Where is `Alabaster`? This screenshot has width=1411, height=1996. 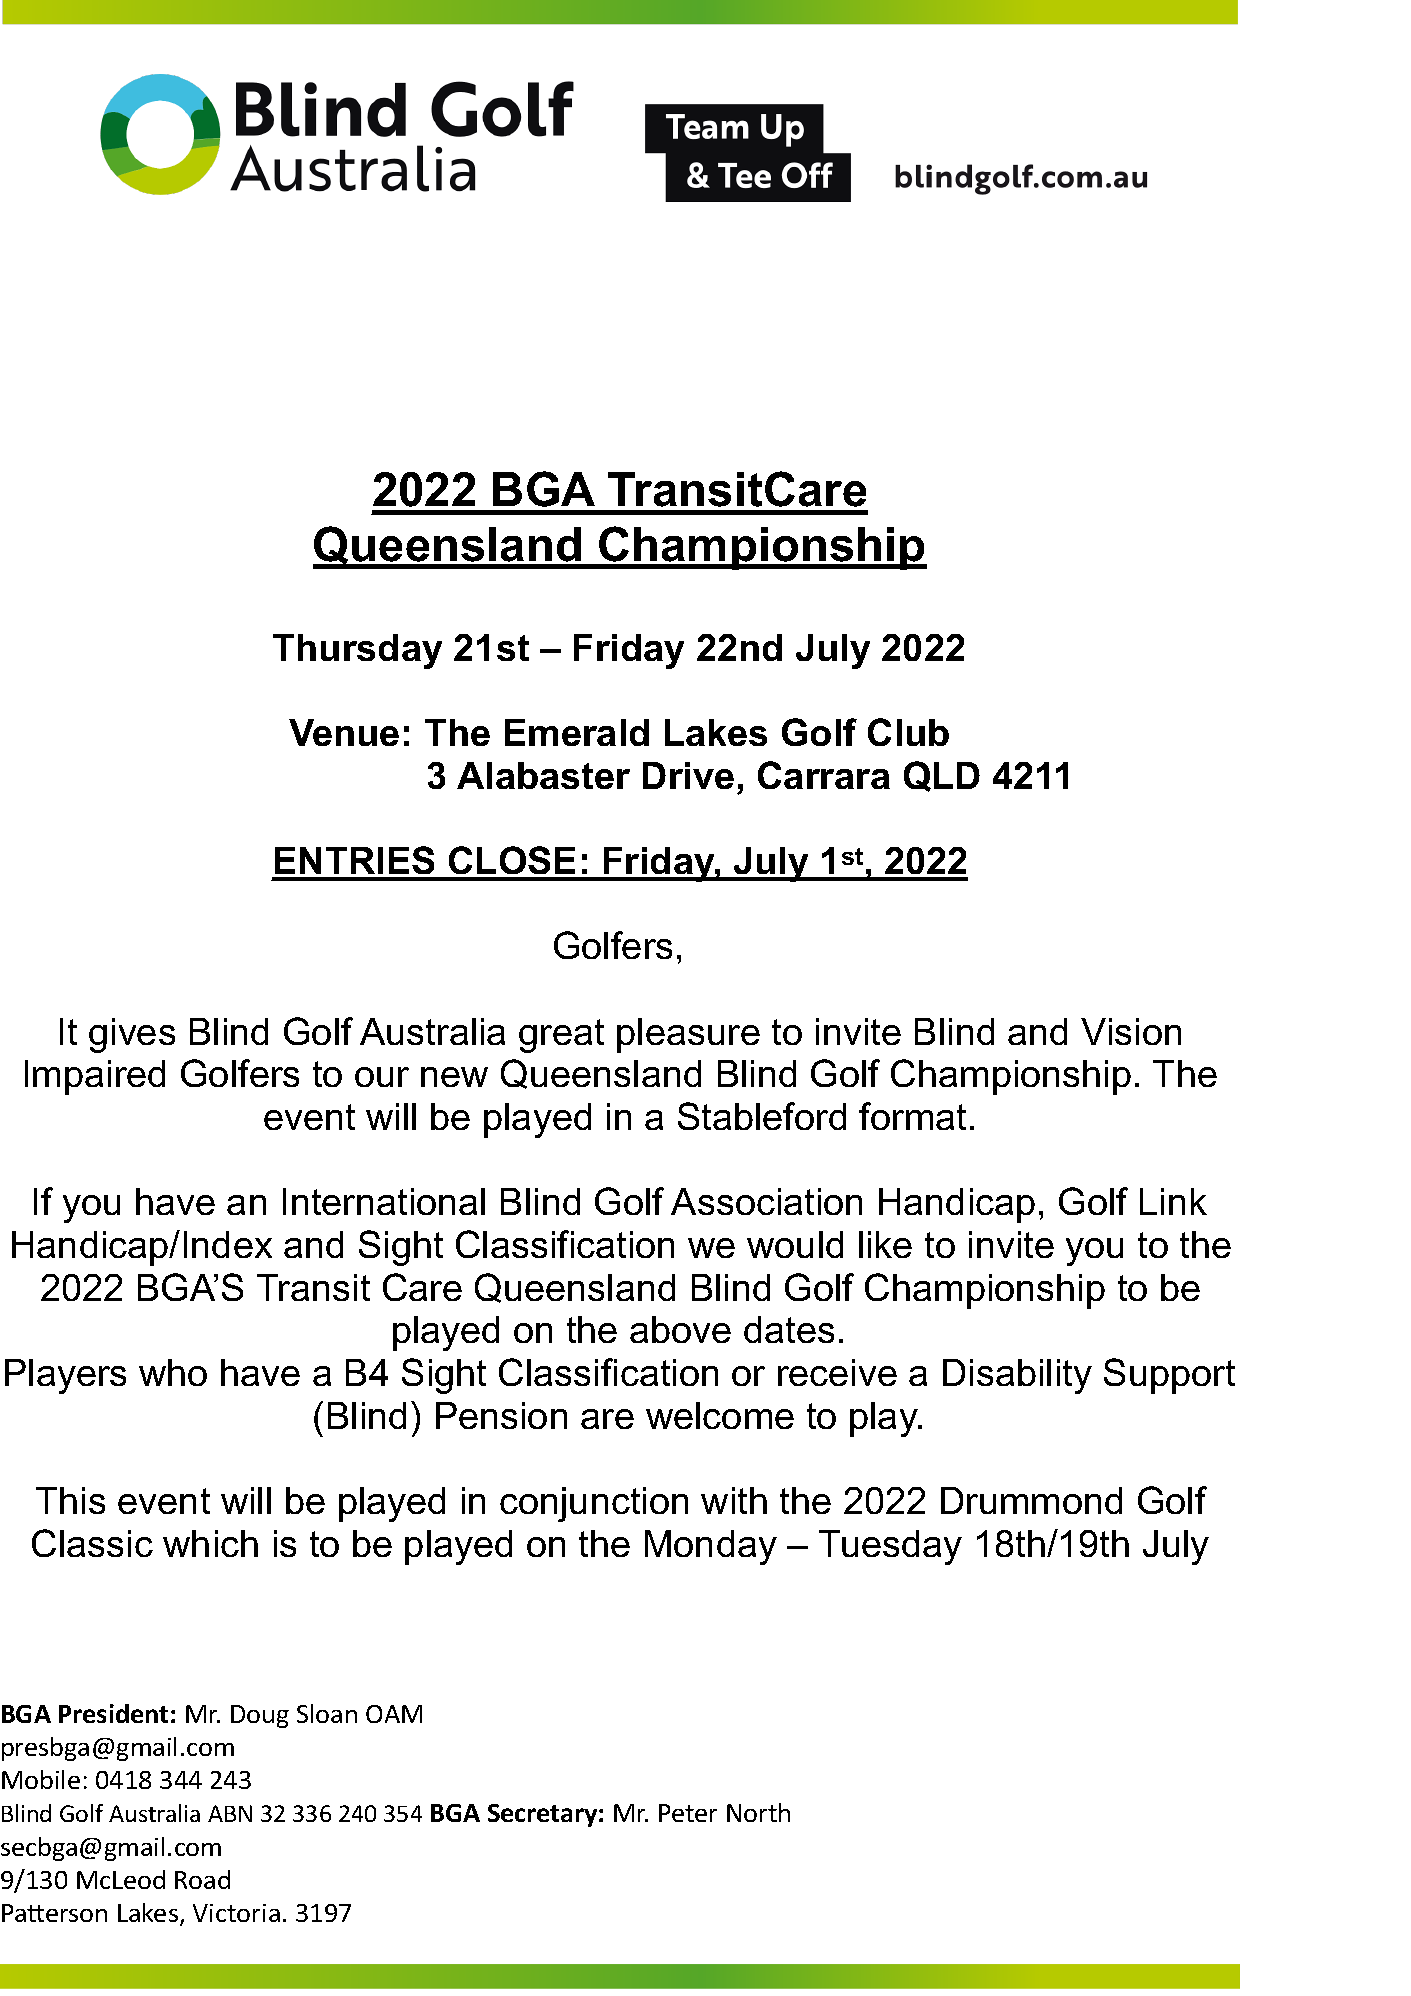
Alabaster is located at coordinates (543, 775).
